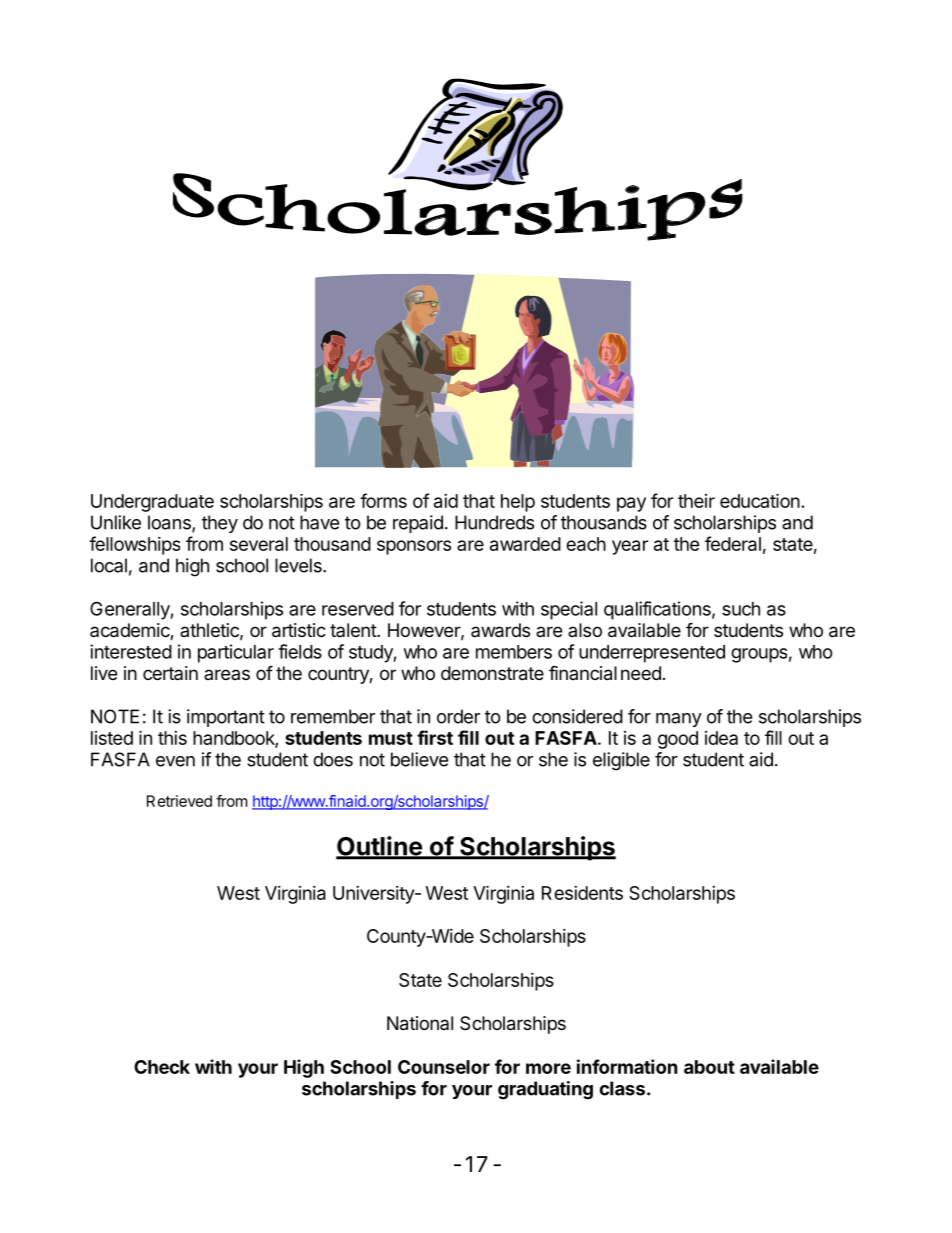  I want to click on loans, so click(170, 523).
